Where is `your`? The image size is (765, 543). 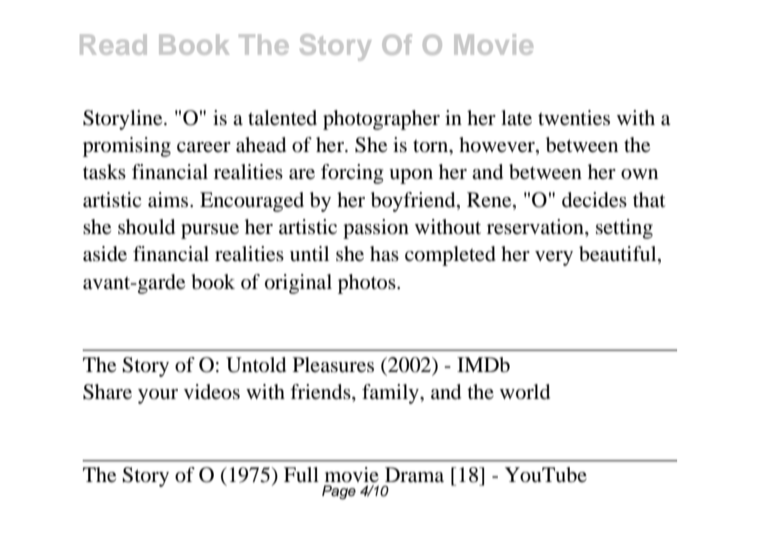
your is located at coordinates (158, 396).
